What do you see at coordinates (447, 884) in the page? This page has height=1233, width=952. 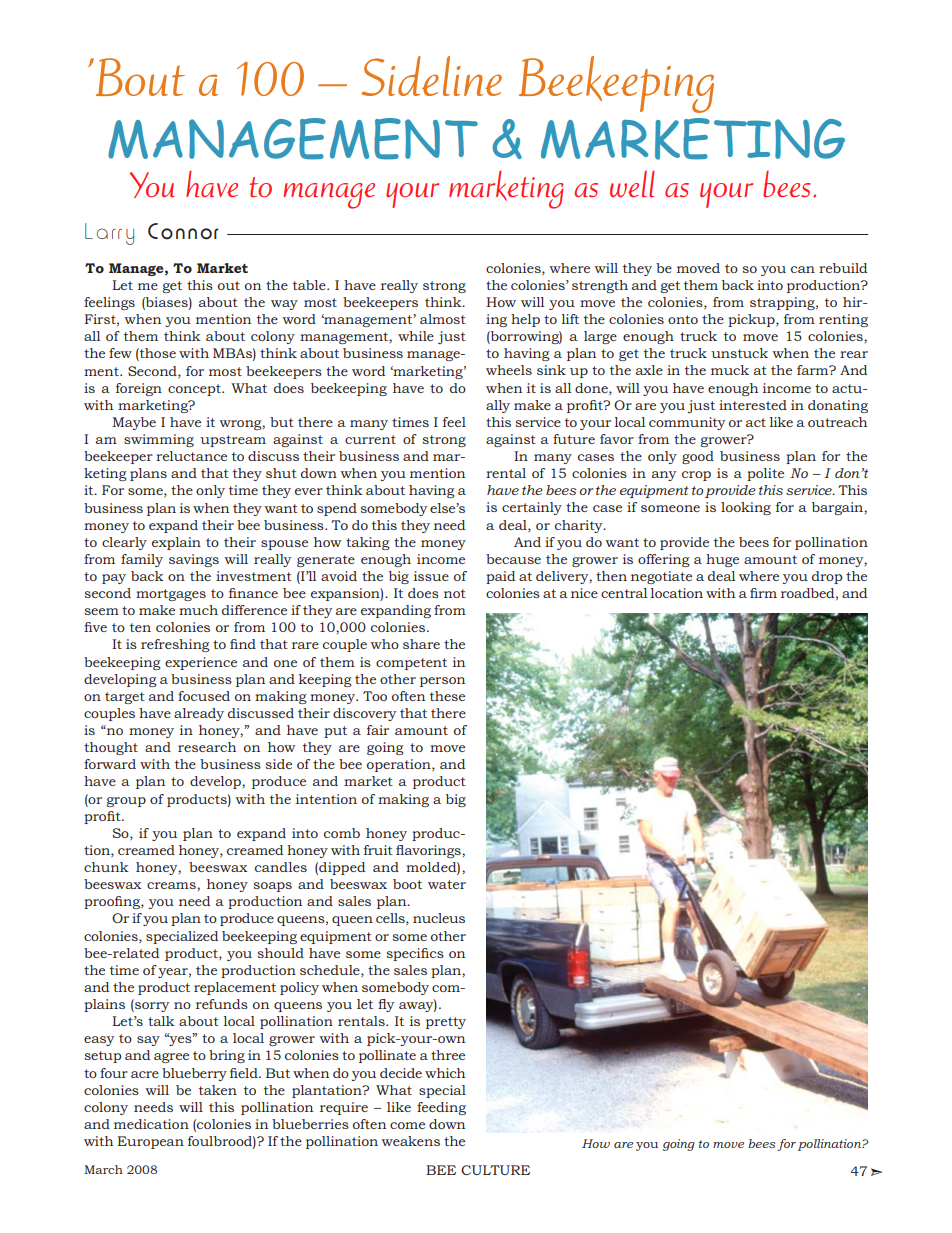 I see `water` at bounding box center [447, 884].
